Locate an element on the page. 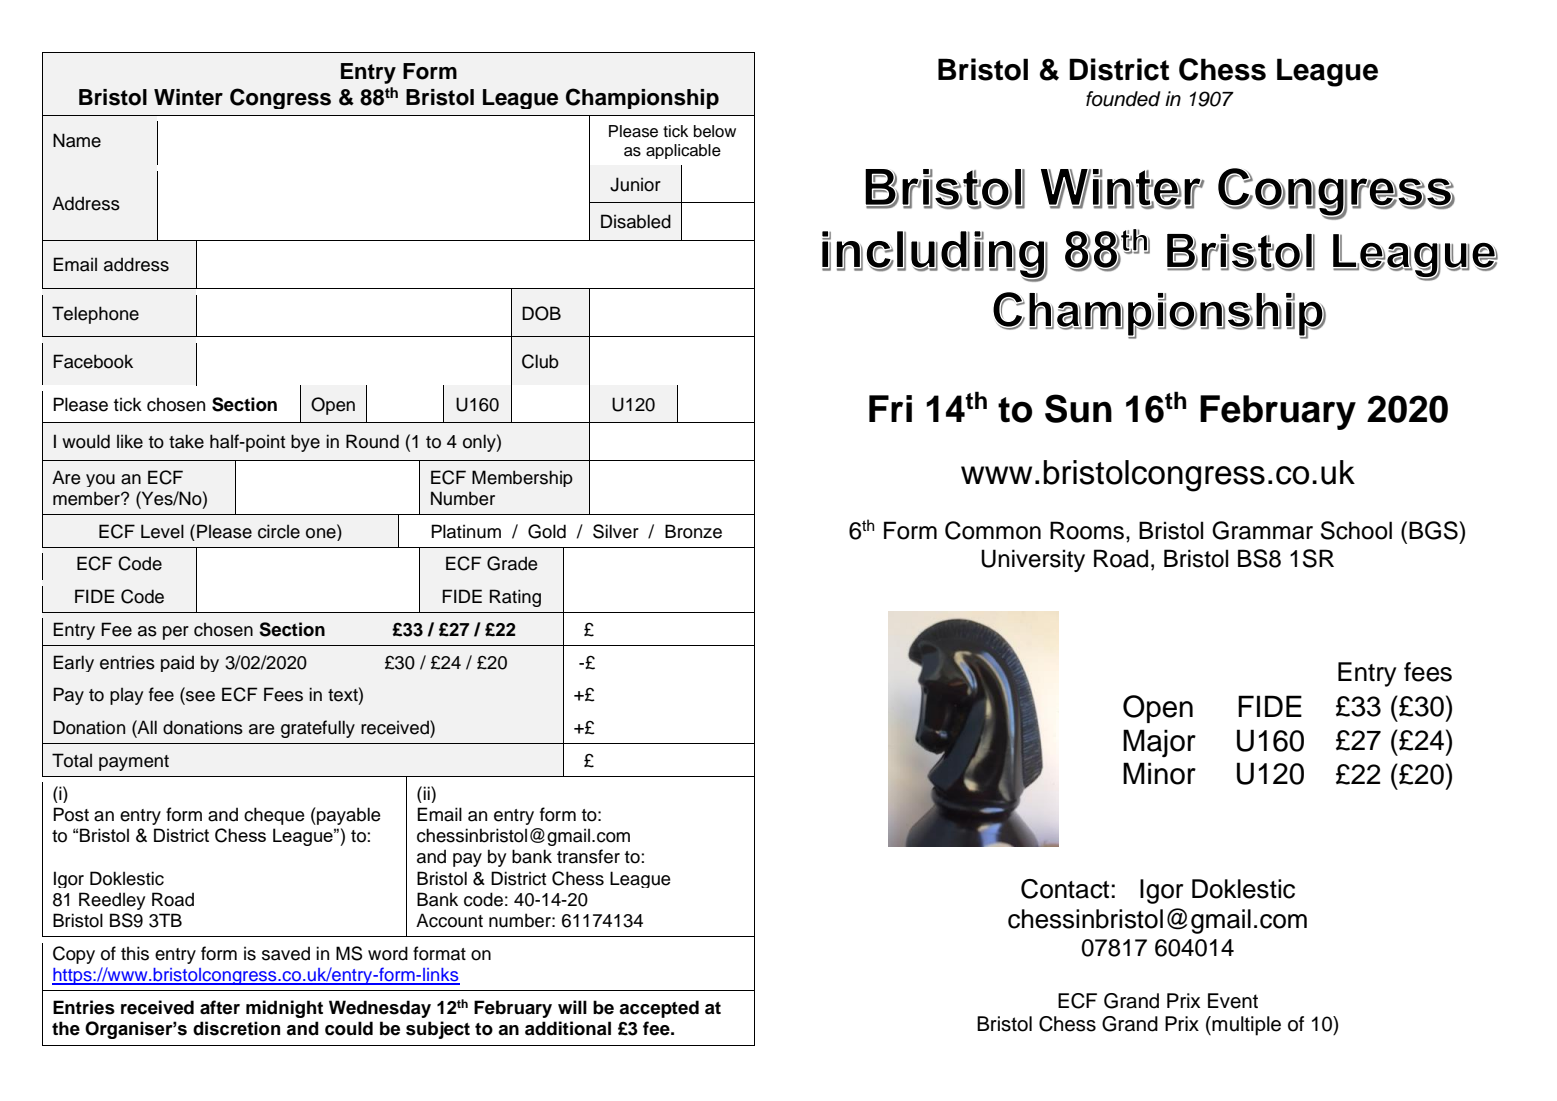 The image size is (1557, 1101). accepted is located at coordinates (659, 1009).
